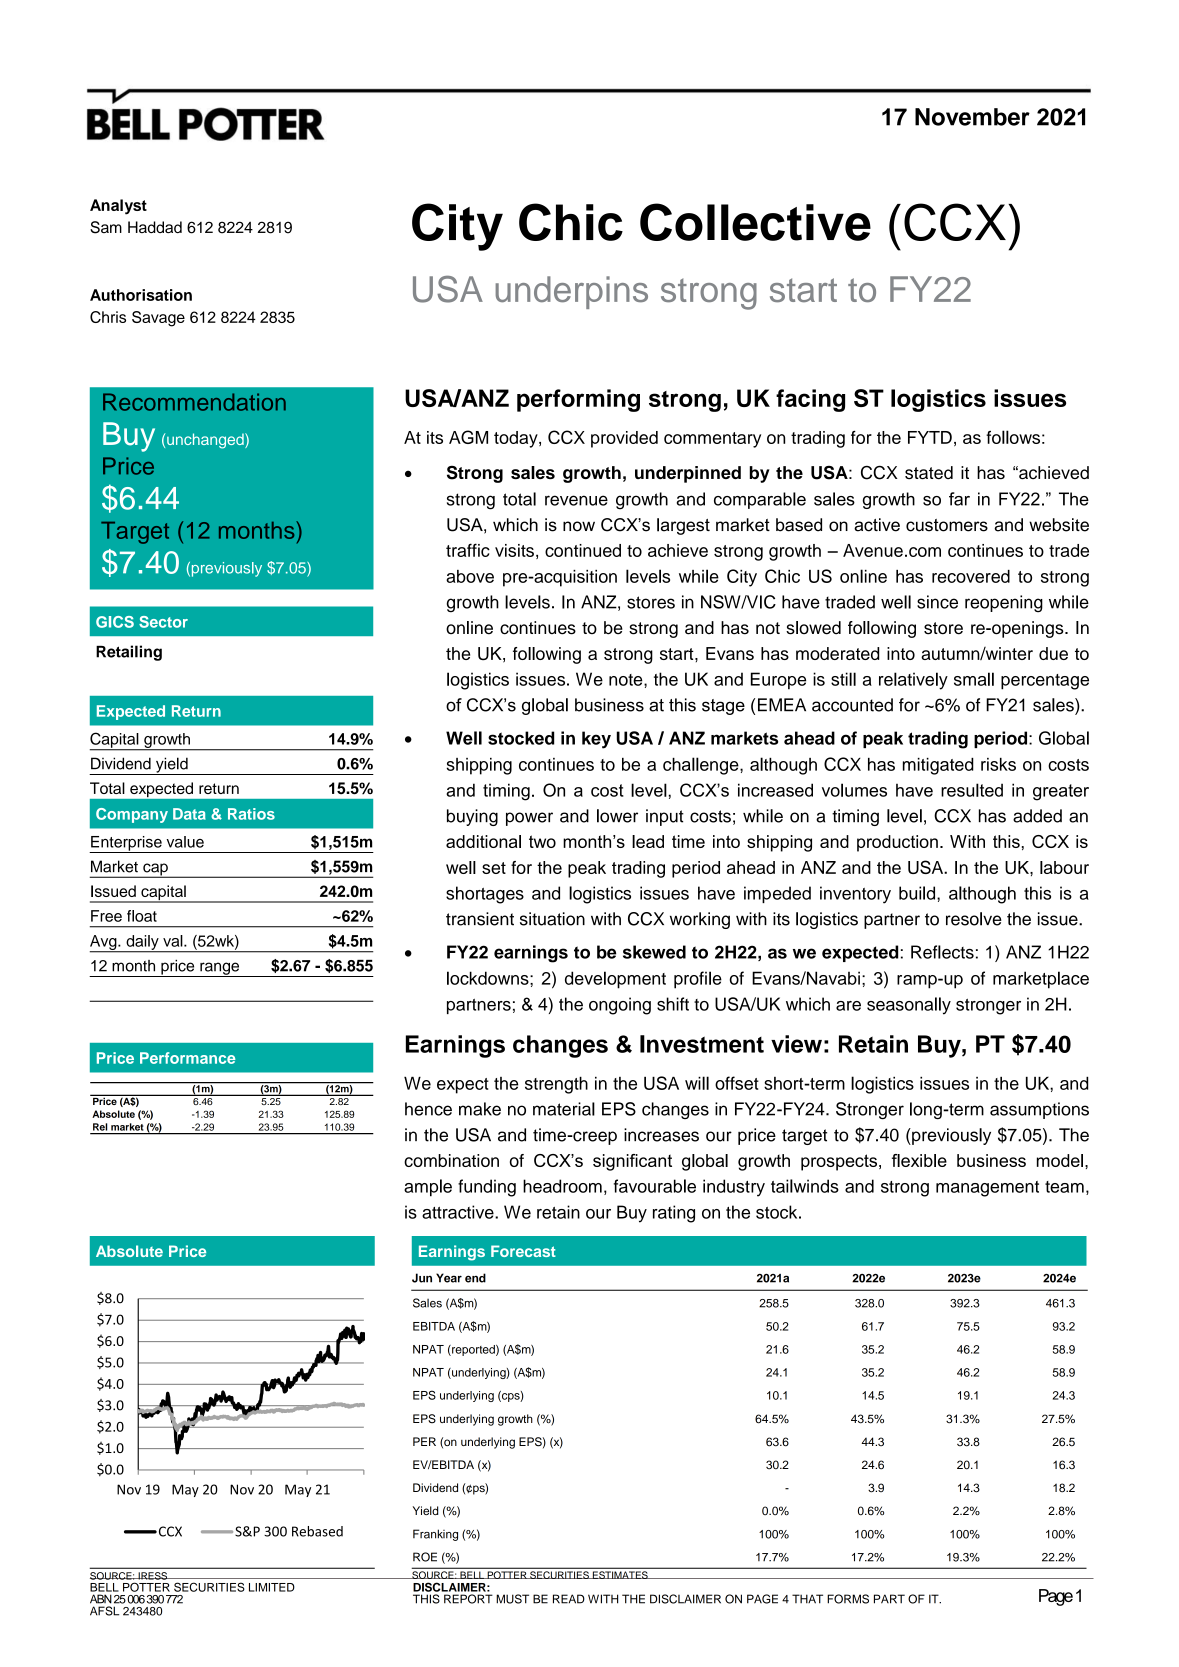 This screenshot has height=1667, width=1179. Describe the element at coordinates (188, 1058) in the screenshot. I see `Performance` at that location.
